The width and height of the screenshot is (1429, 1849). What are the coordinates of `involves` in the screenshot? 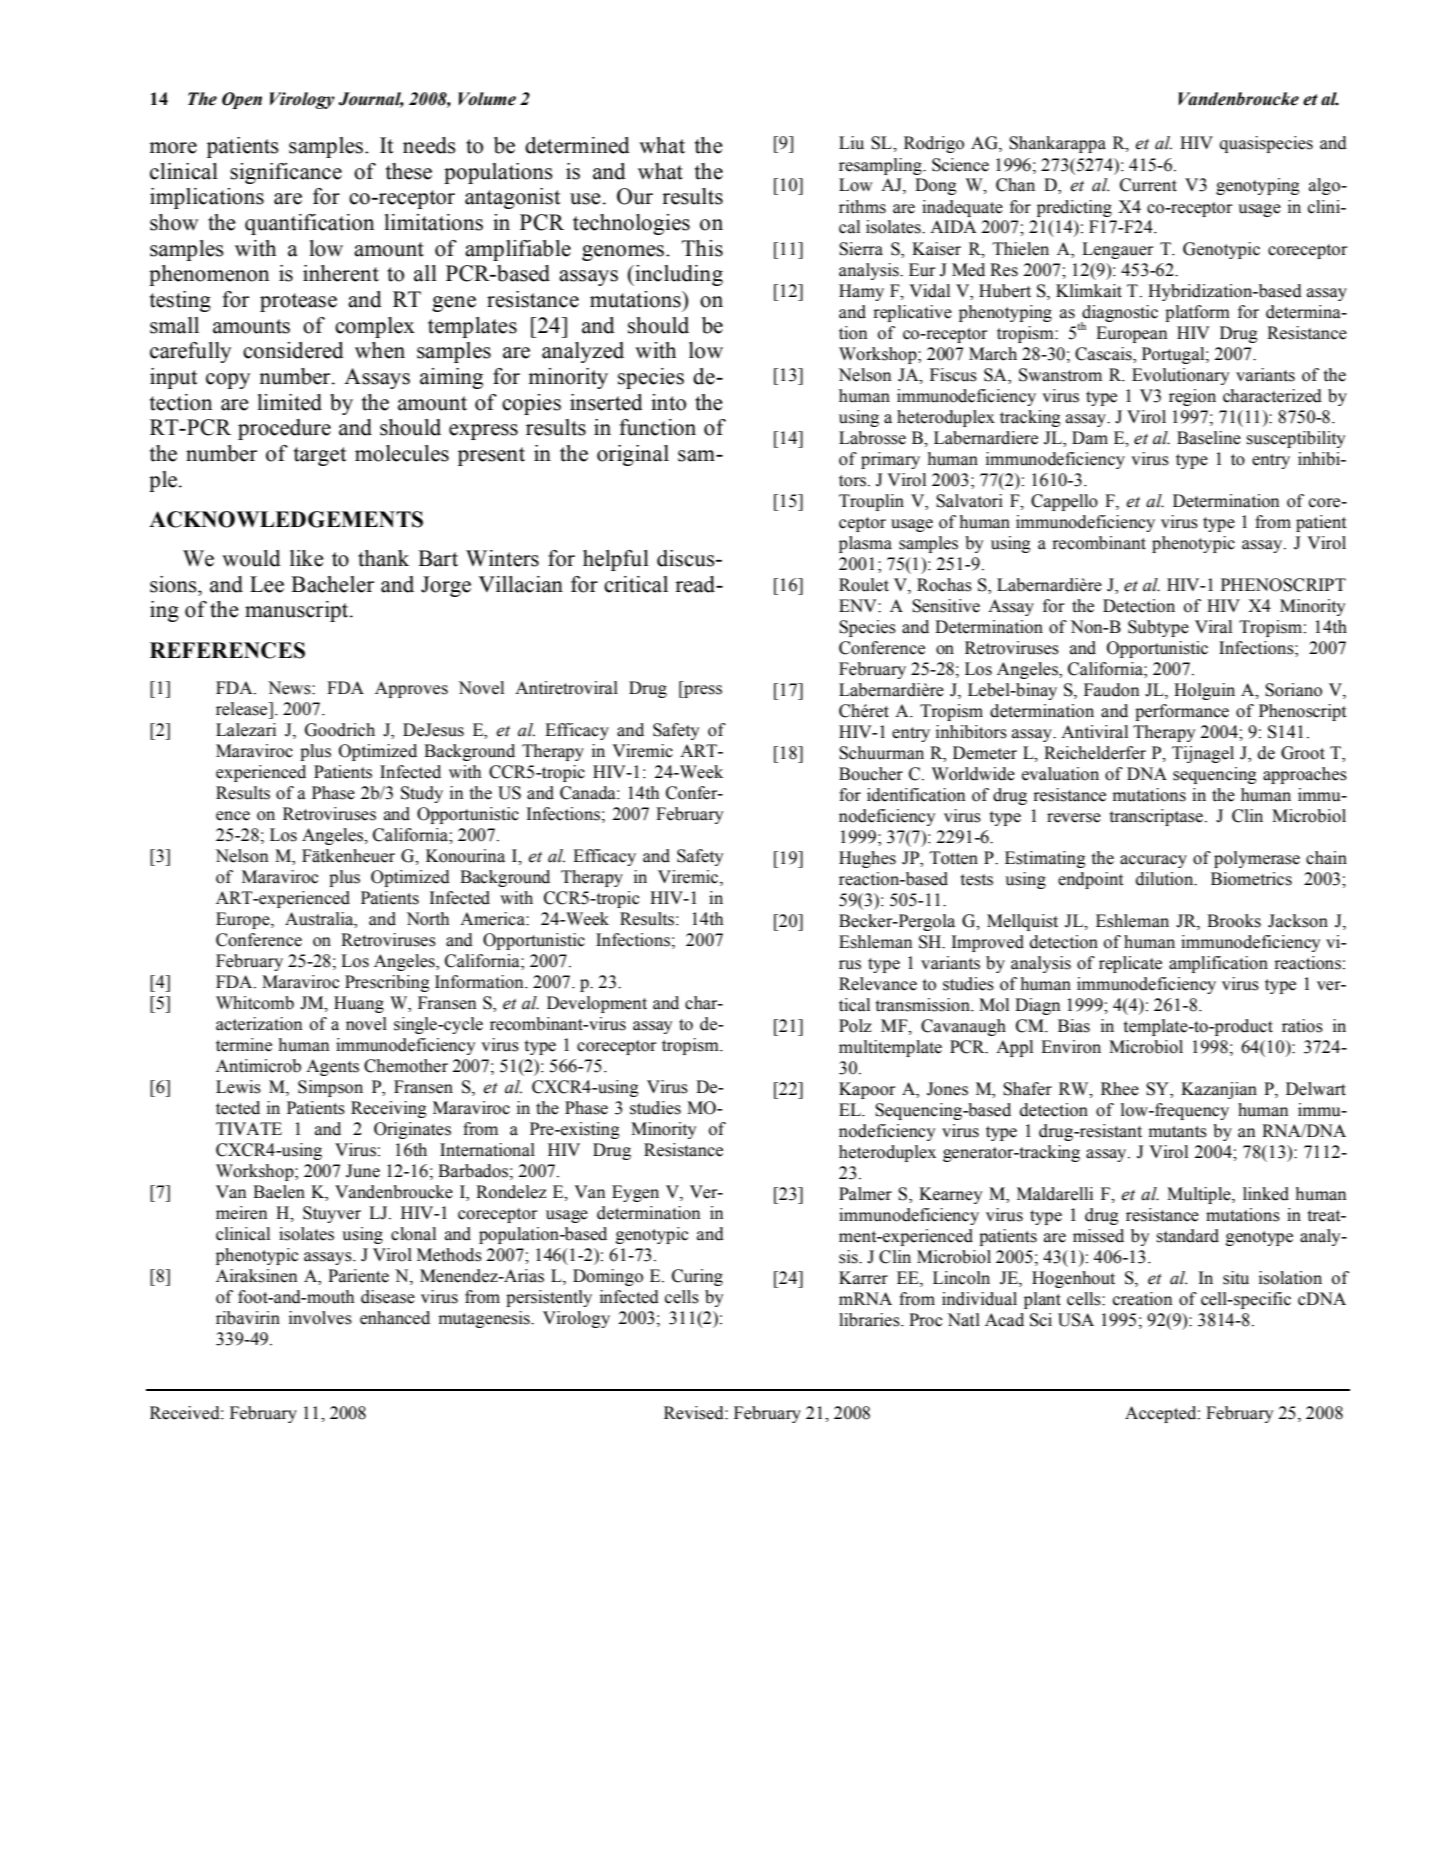 It's located at (320, 1318).
